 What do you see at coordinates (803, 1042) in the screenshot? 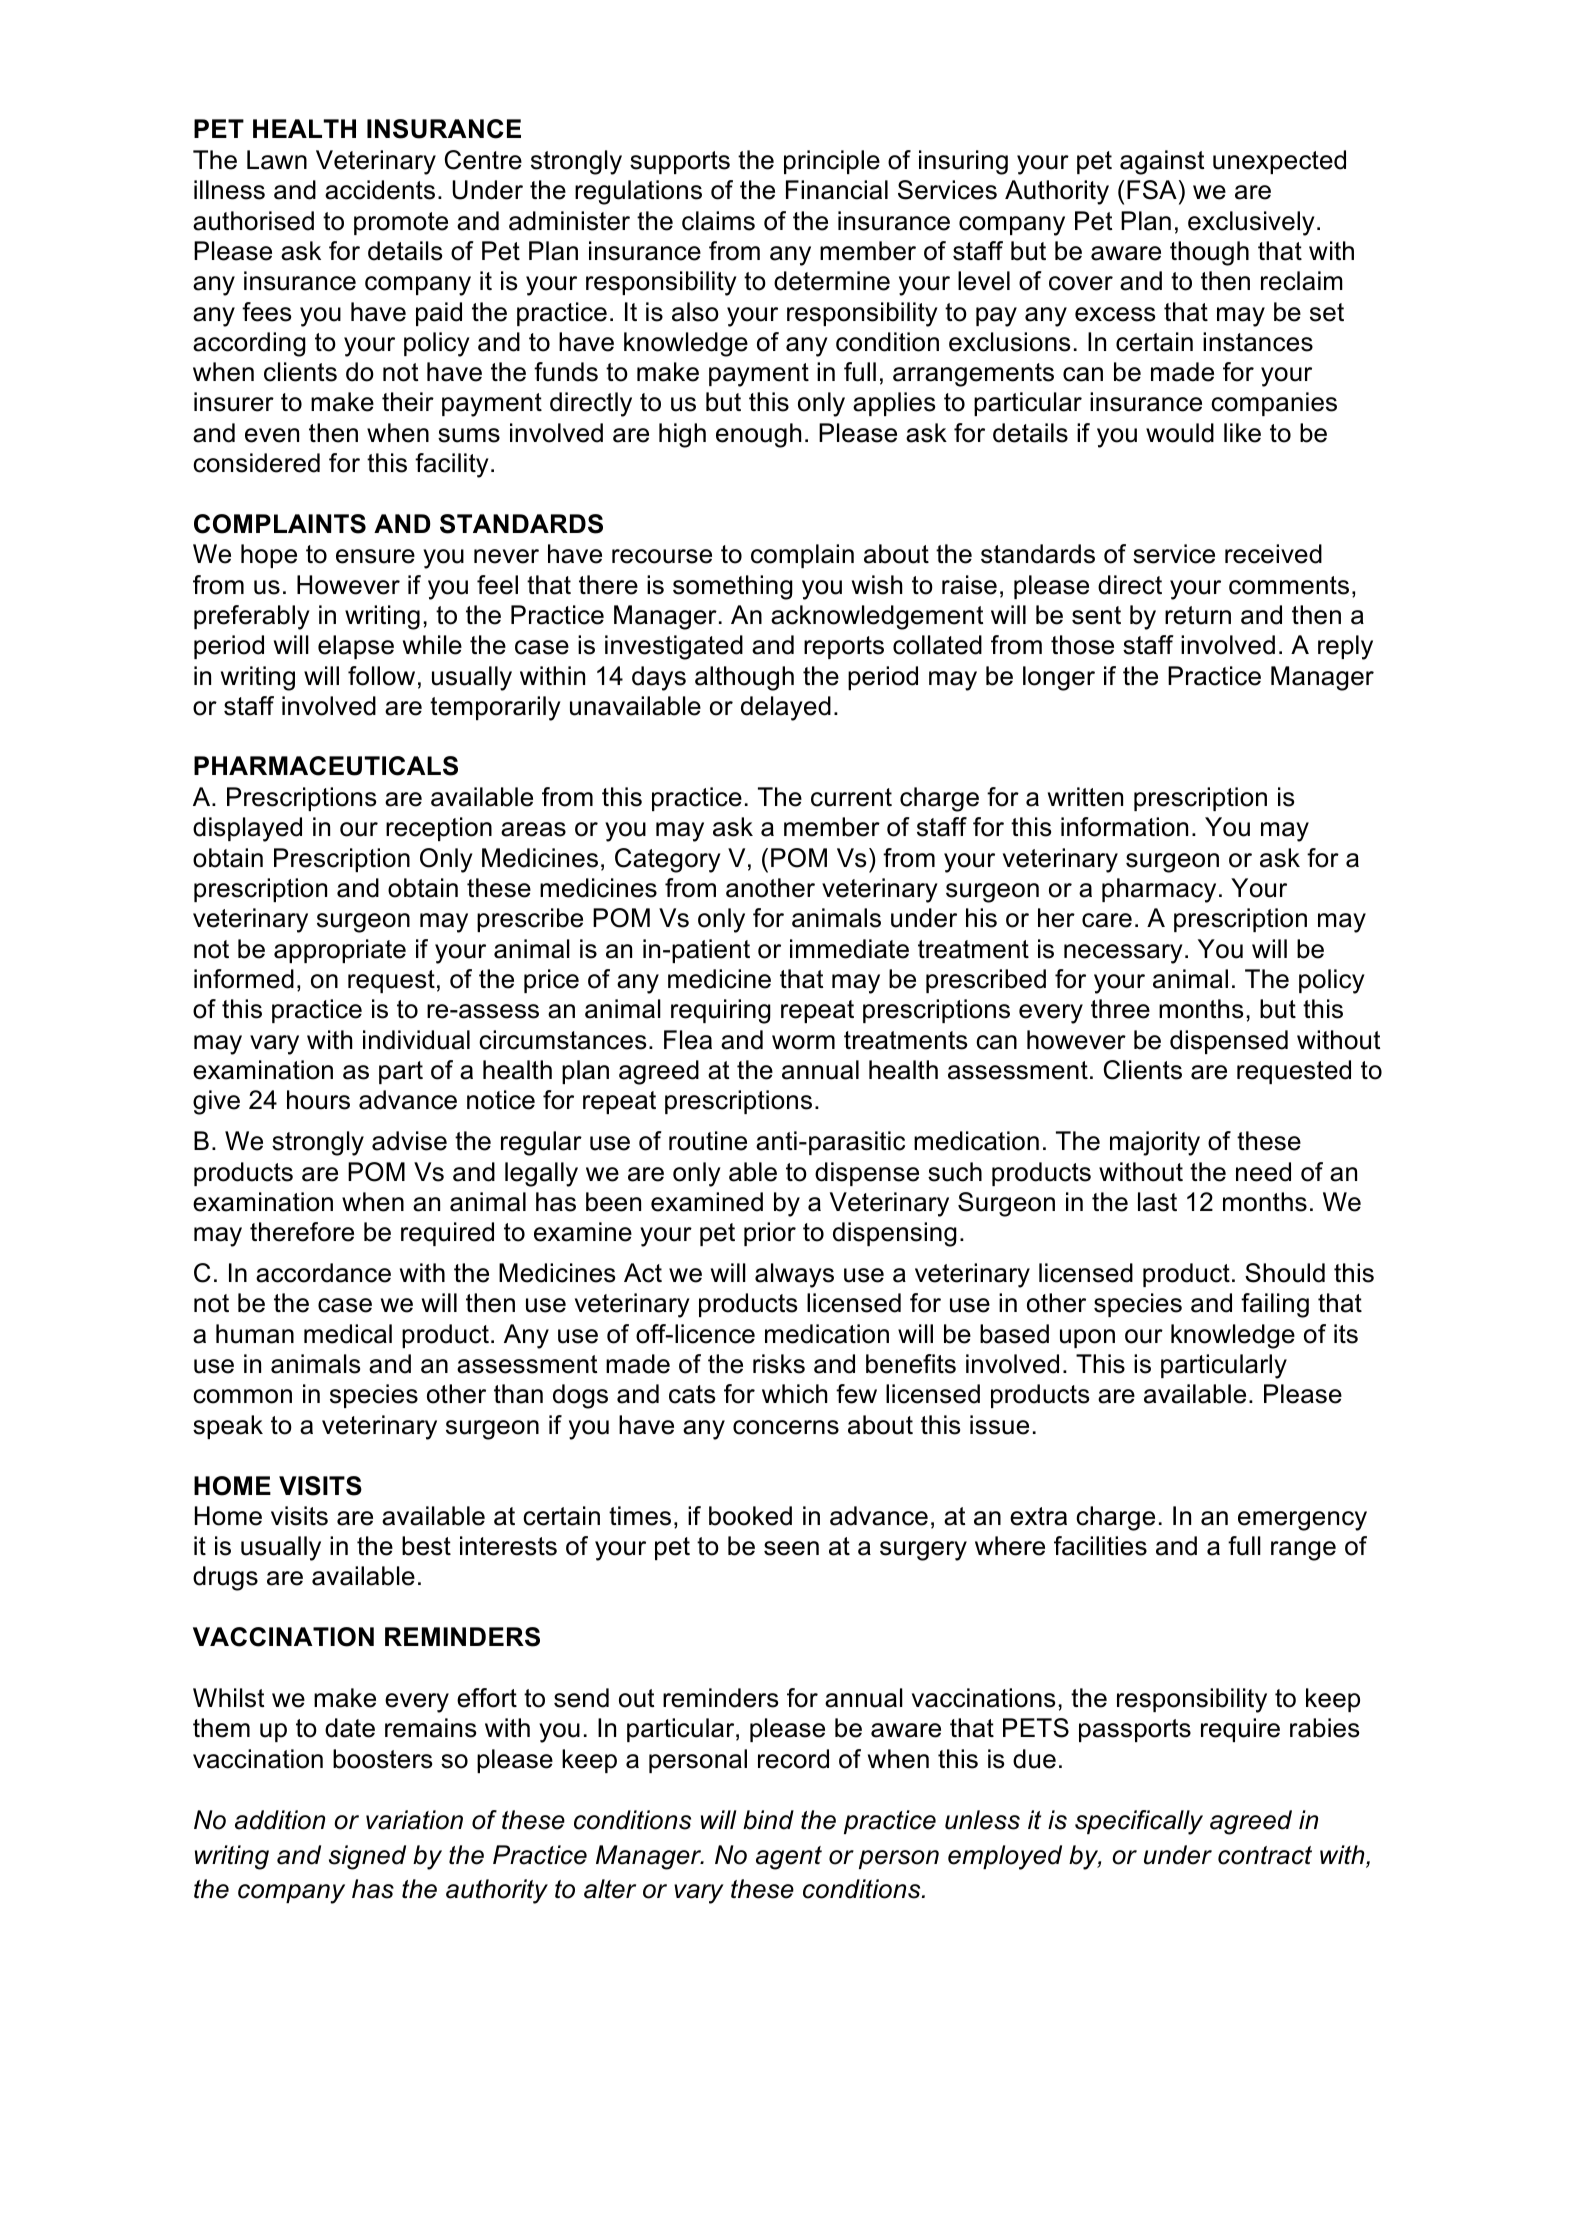
I see `worm` at bounding box center [803, 1042].
